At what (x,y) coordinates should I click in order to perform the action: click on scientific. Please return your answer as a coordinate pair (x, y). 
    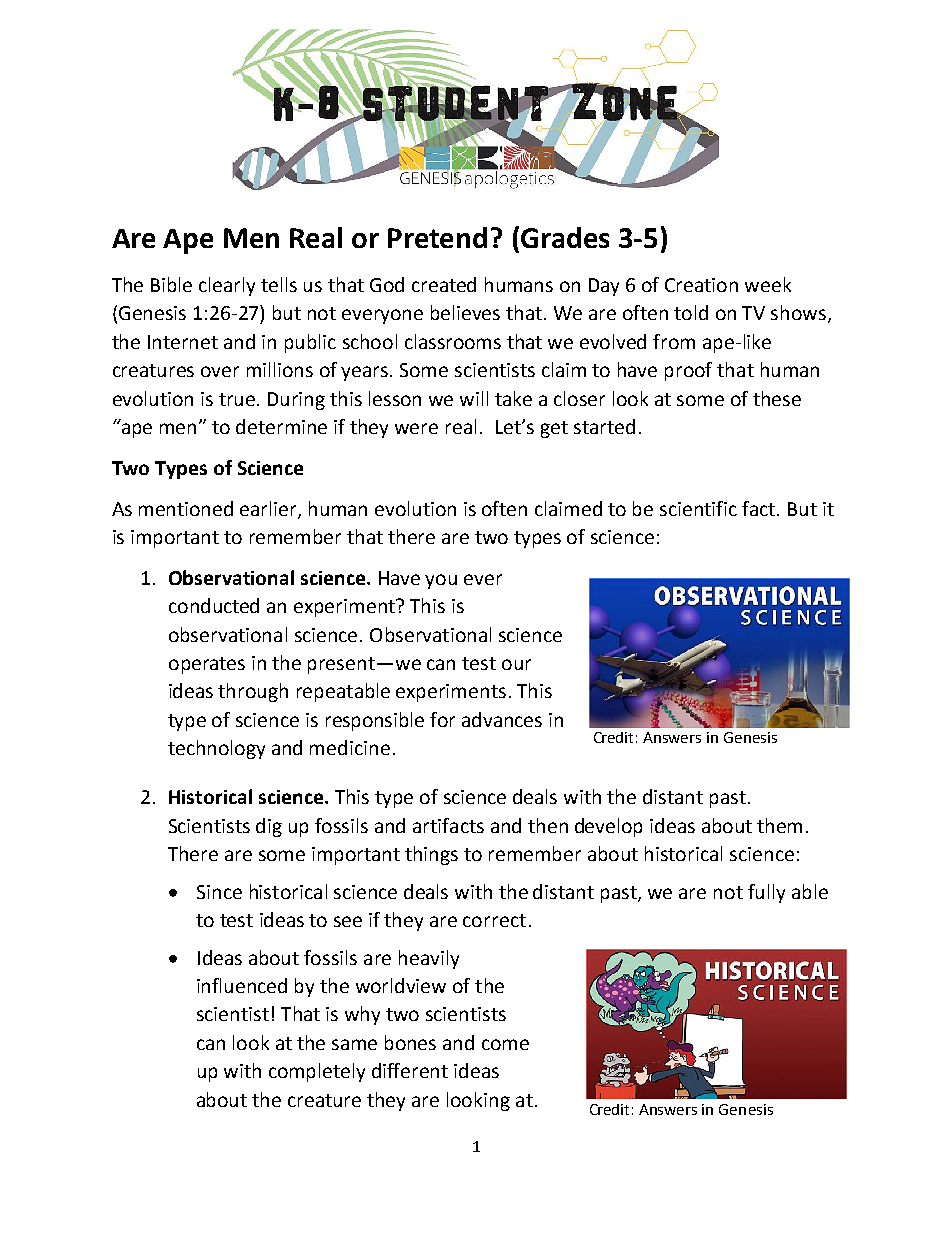
    Looking at the image, I should click on (698, 508).
